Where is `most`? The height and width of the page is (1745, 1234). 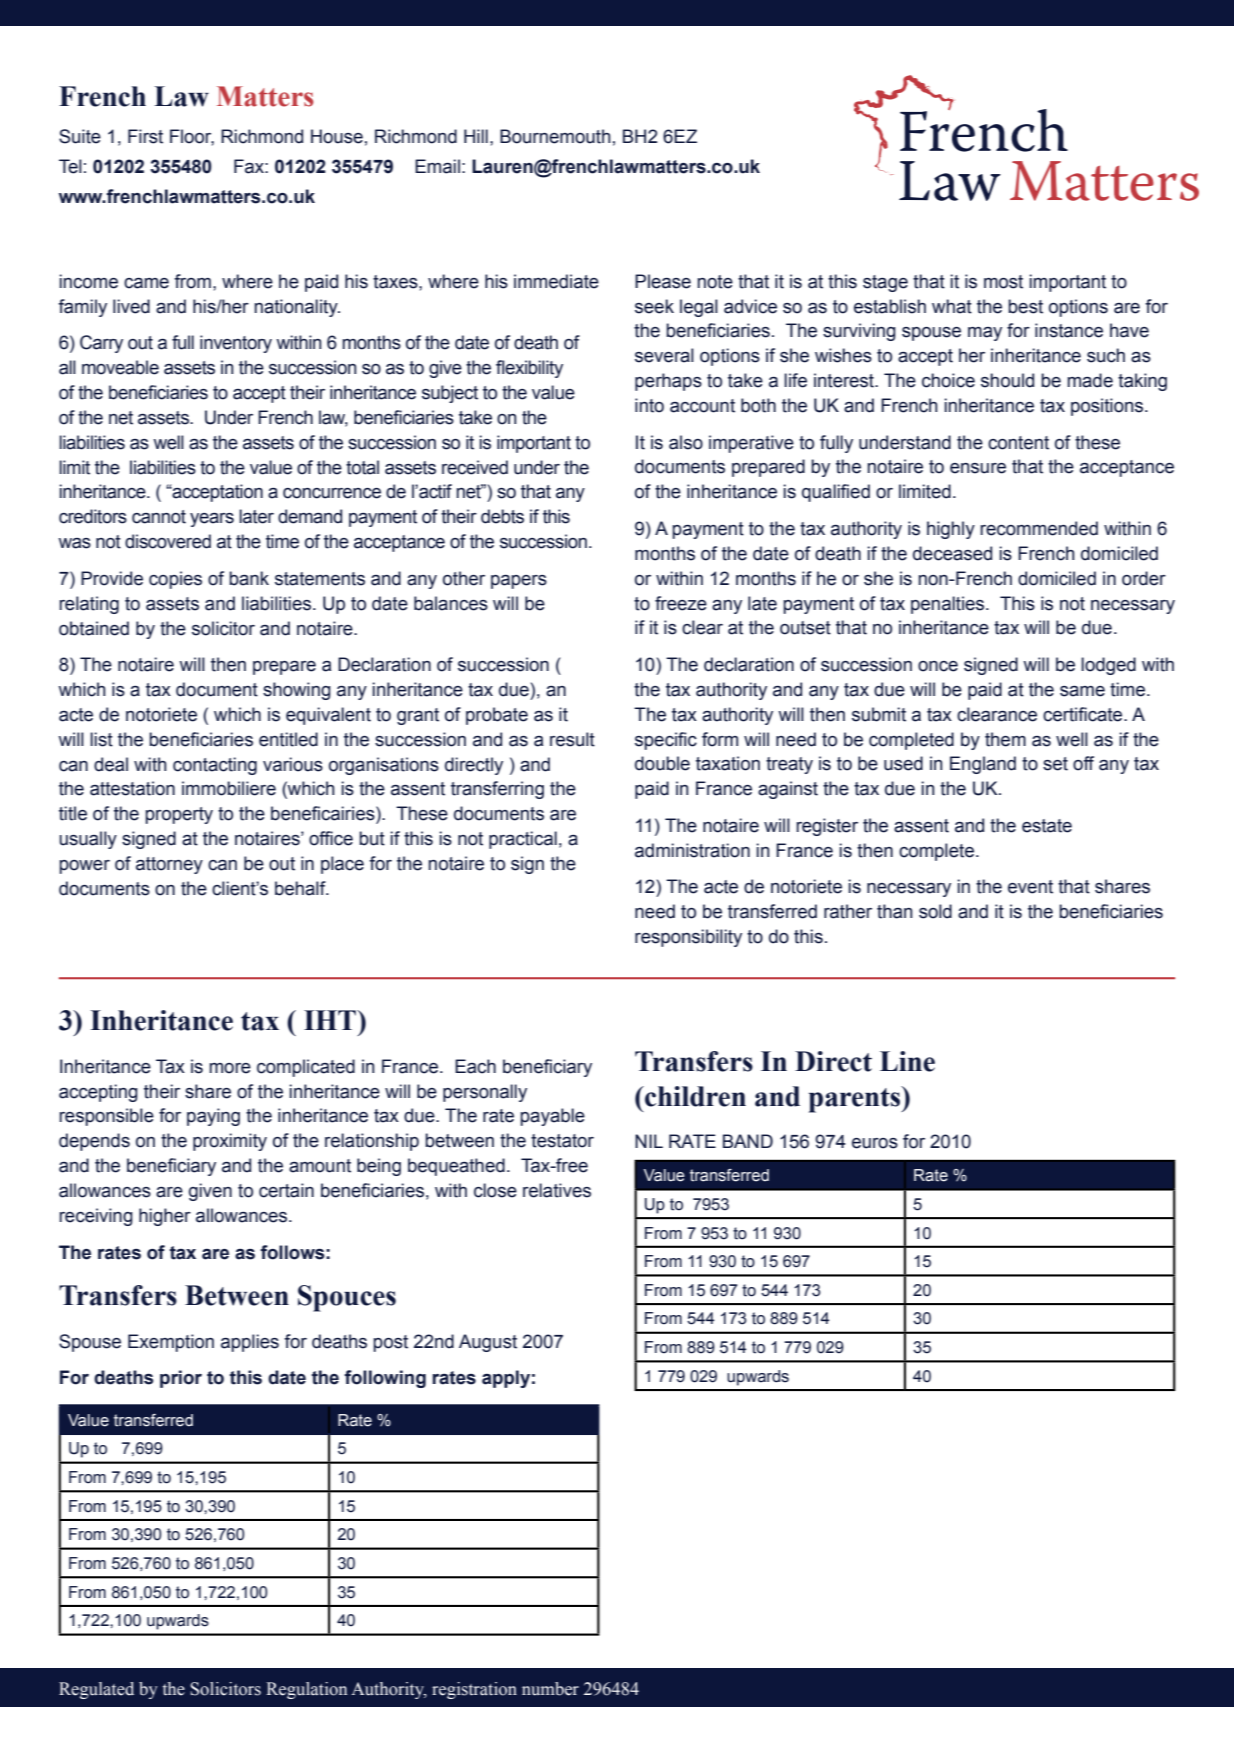
most is located at coordinates (1003, 282).
